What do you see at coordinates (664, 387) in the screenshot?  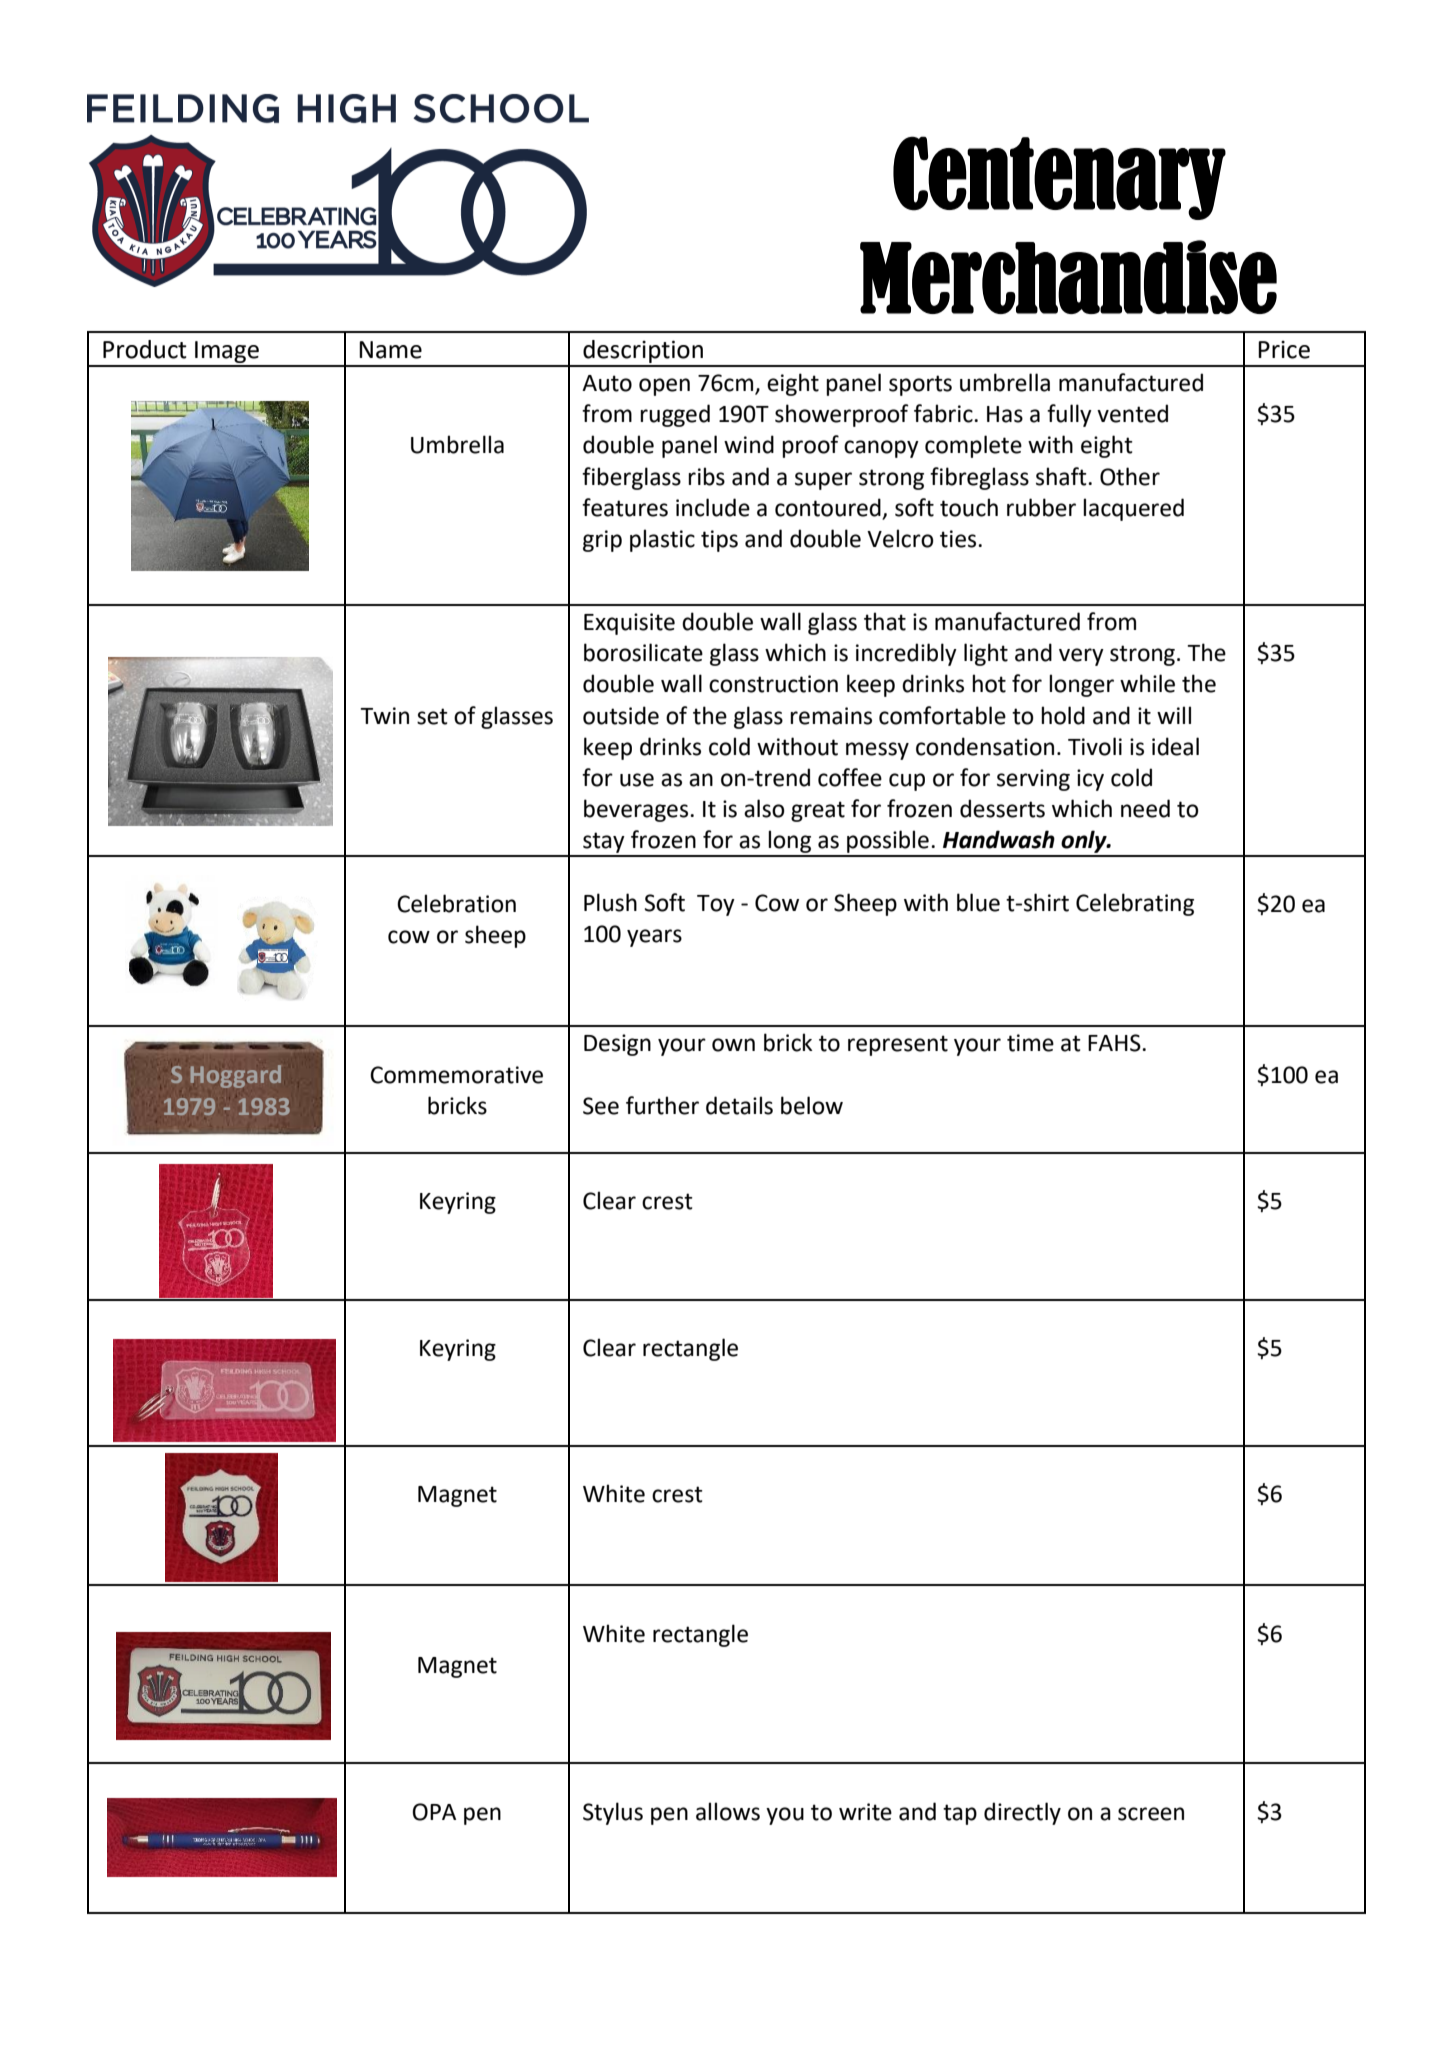 I see `open` at bounding box center [664, 387].
